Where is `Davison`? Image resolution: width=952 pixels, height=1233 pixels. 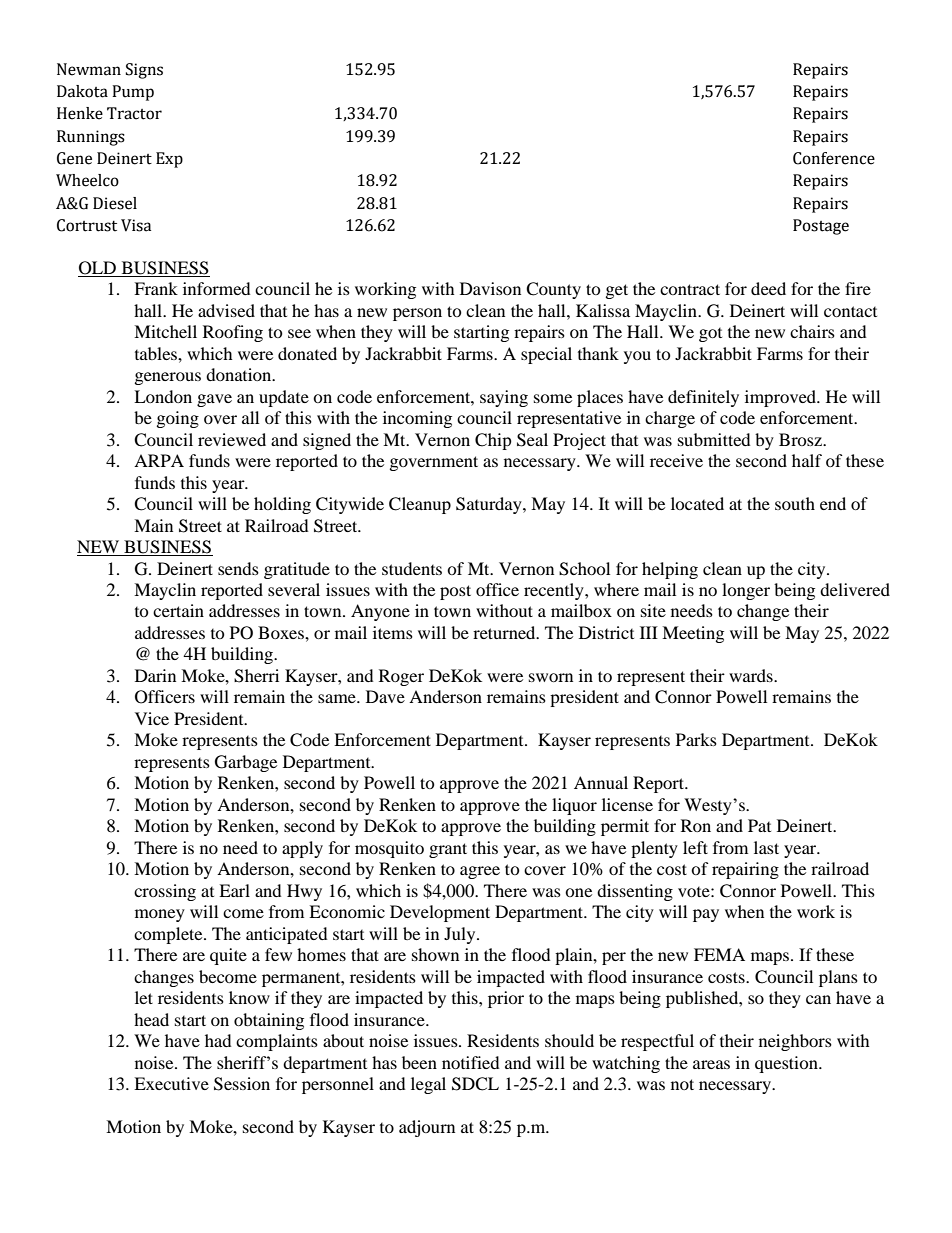
Davison is located at coordinates (490, 288).
